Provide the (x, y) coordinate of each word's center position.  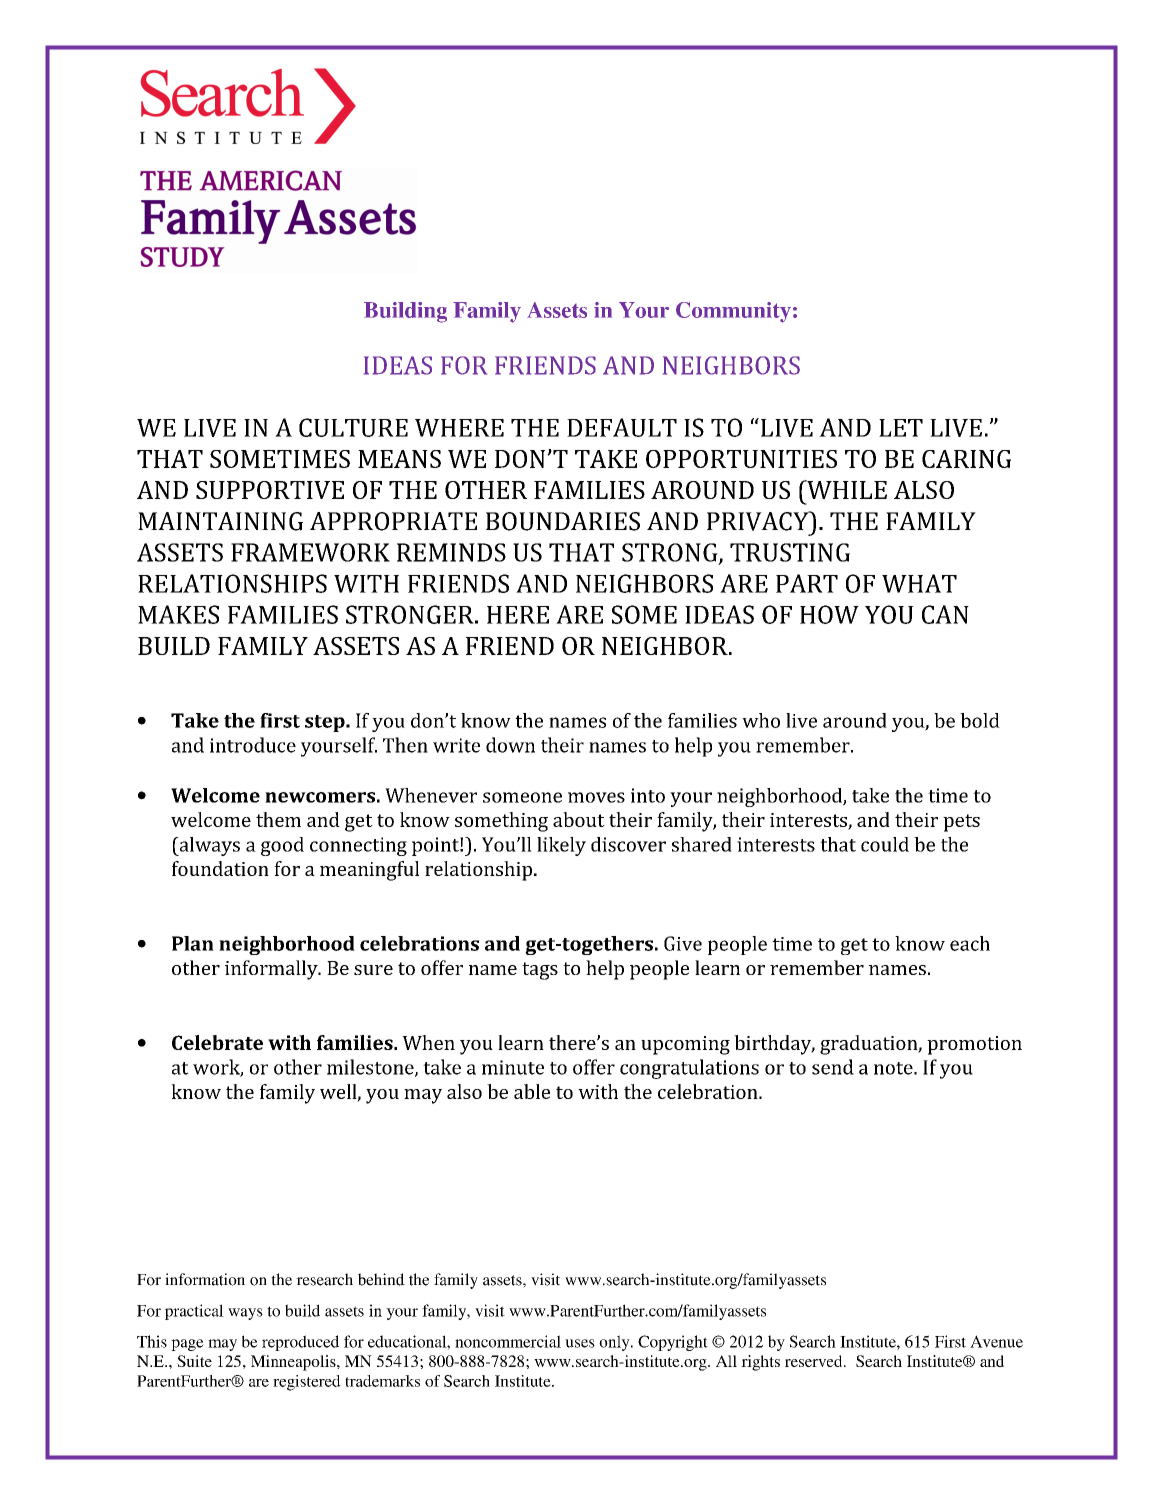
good (282, 846)
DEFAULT (622, 427)
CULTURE (353, 427)
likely (561, 846)
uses (580, 1343)
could (885, 844)
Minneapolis (294, 1363)
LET (901, 428)
